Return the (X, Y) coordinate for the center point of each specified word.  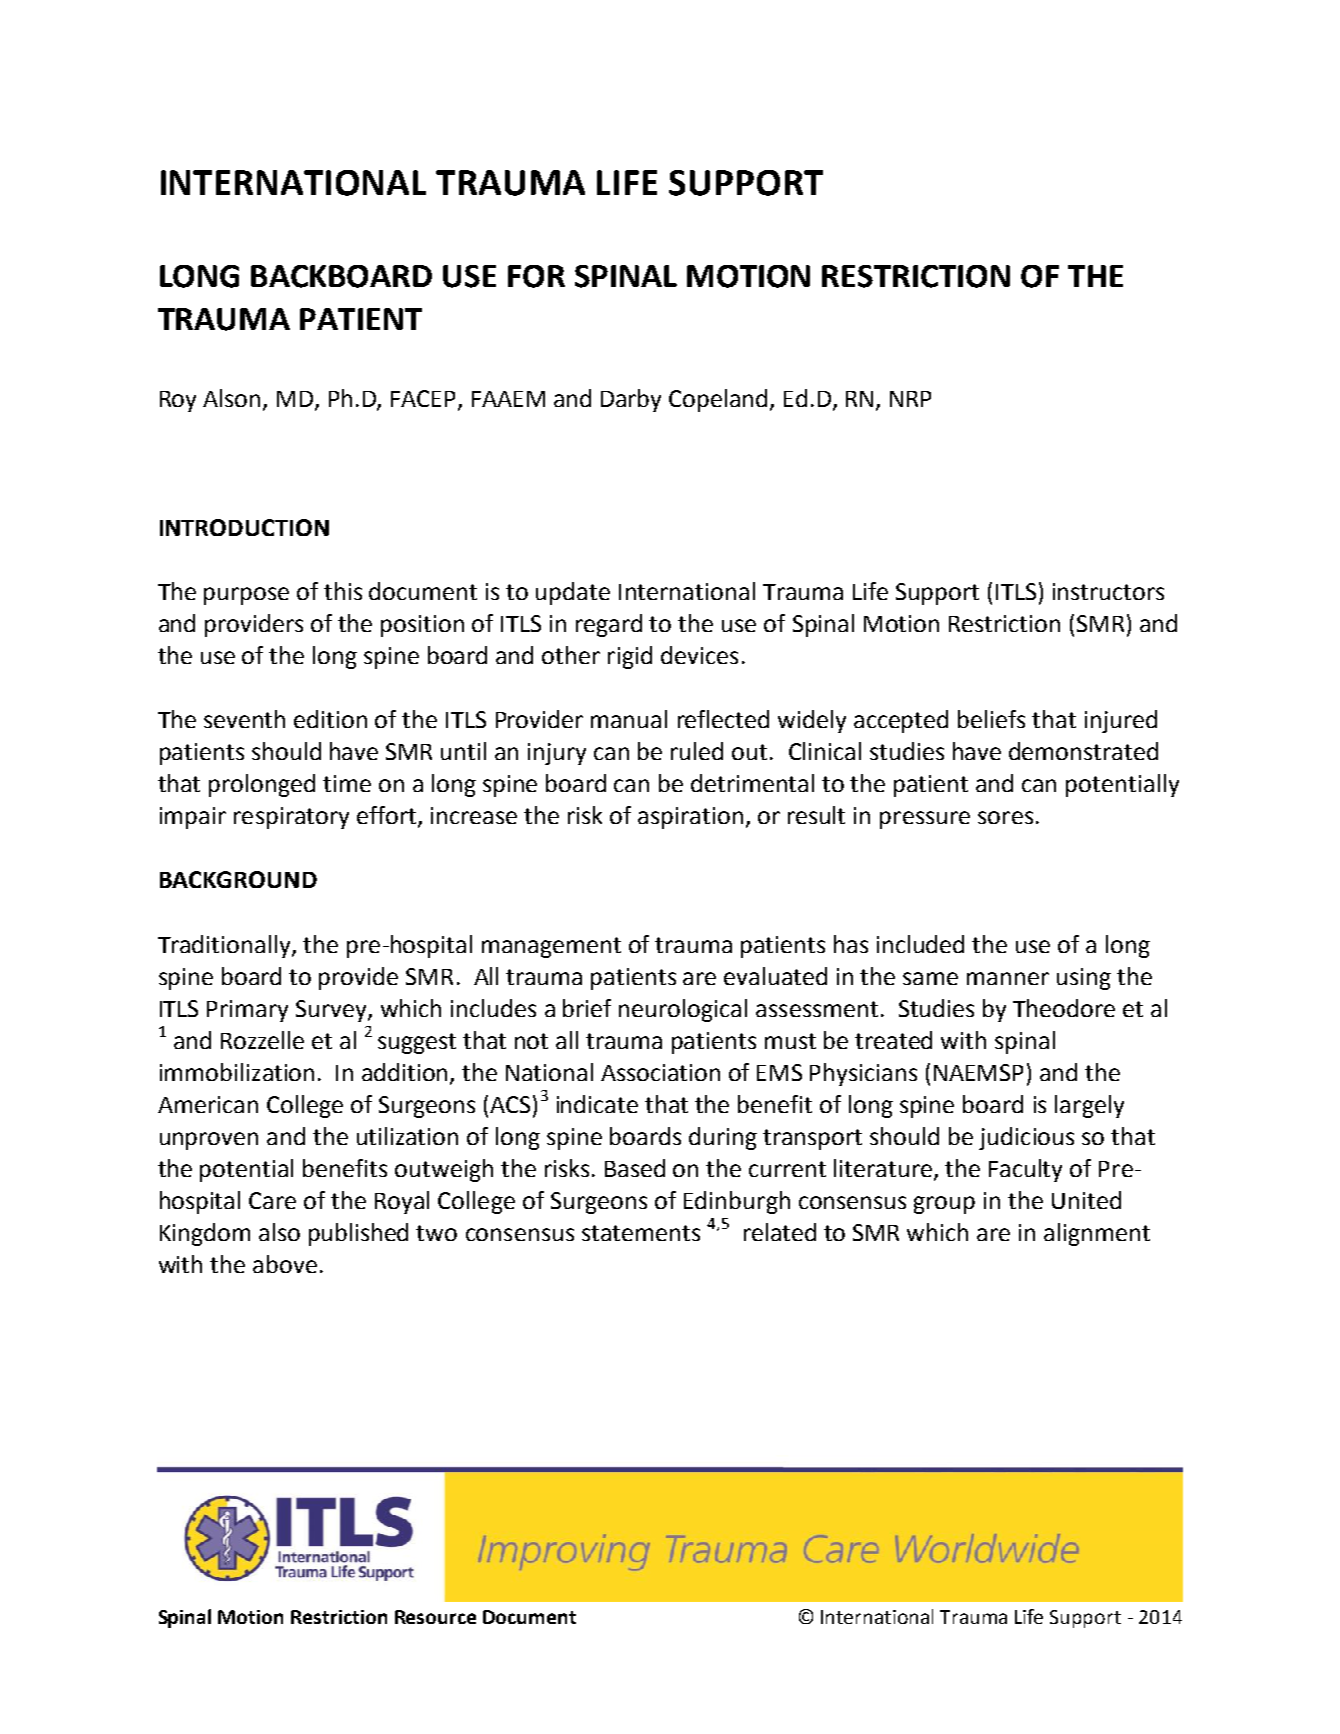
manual (629, 719)
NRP (910, 399)
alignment (1097, 1234)
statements (641, 1233)
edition (330, 719)
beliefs (991, 719)
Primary (247, 1011)
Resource (435, 1617)
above (285, 1264)
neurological (683, 1010)
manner (1008, 978)
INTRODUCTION (244, 527)
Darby (631, 400)
